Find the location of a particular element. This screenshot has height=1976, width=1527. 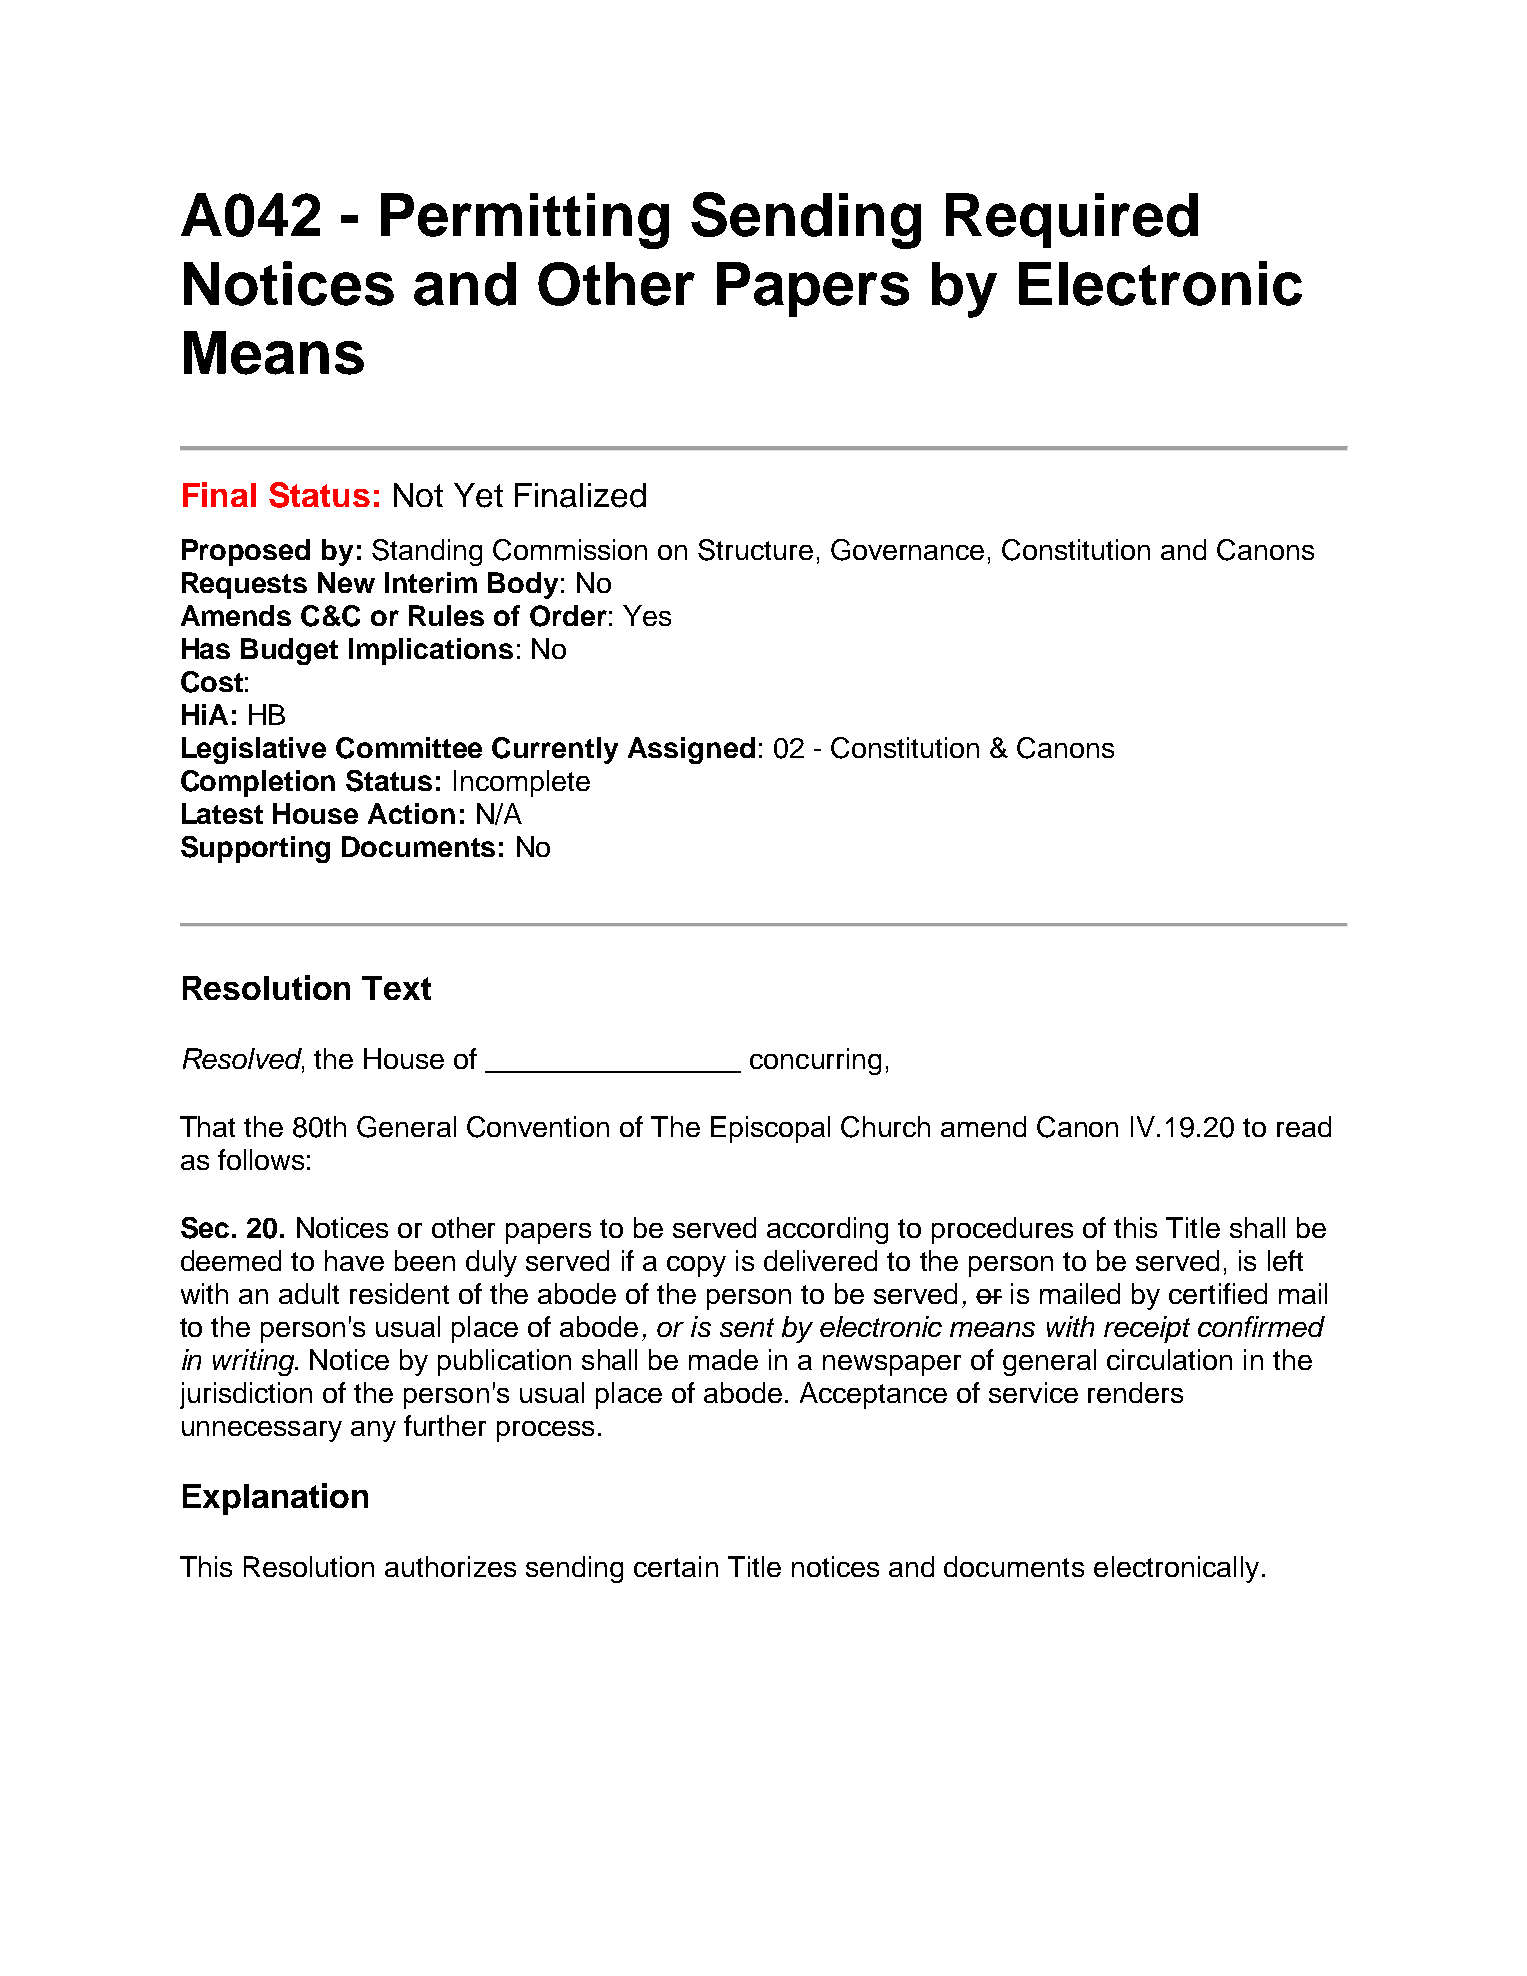

Yes is located at coordinates (647, 615).
